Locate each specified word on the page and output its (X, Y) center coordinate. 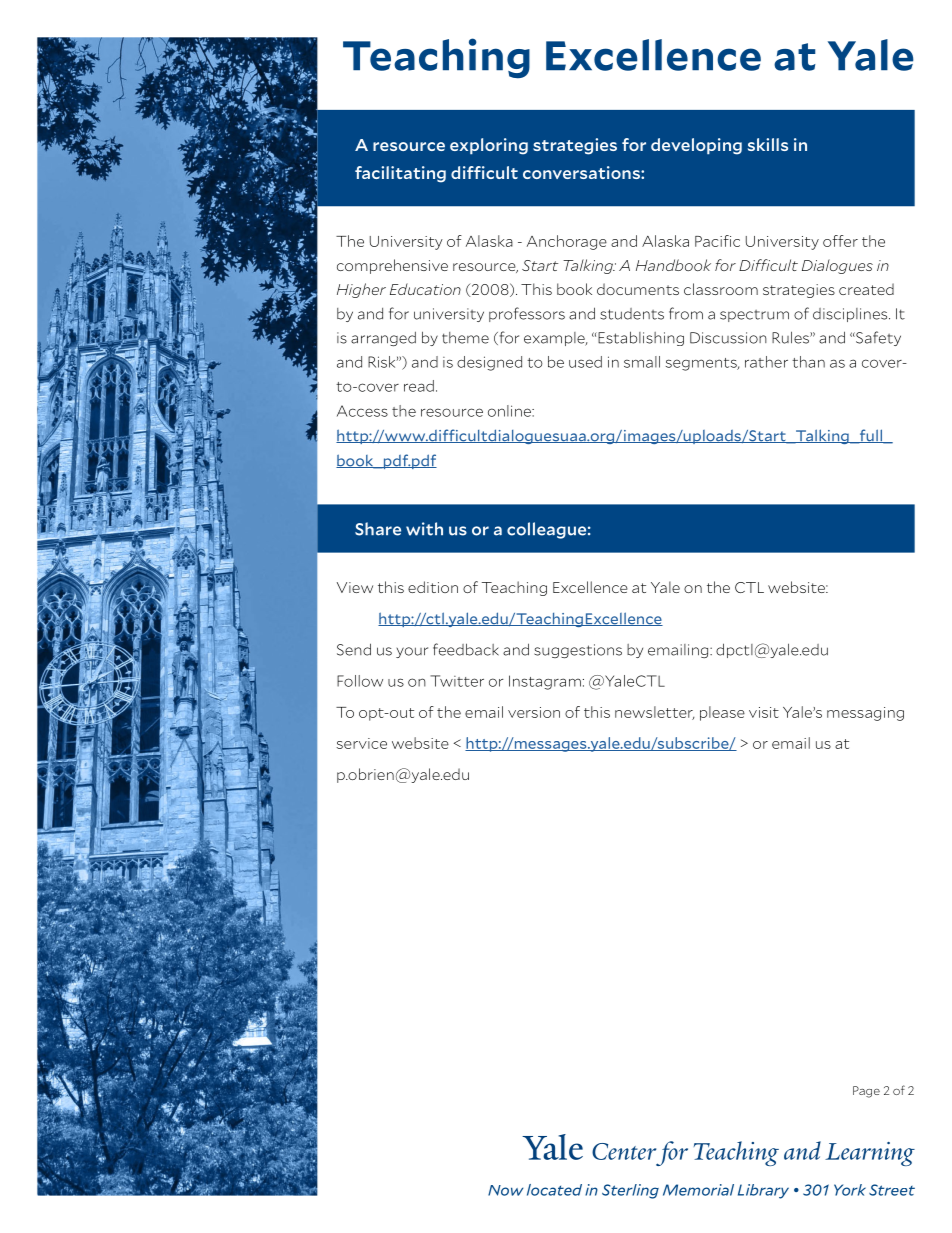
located (554, 1190)
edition (433, 587)
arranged (383, 338)
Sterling (630, 1191)
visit (764, 712)
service (361, 743)
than (808, 362)
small (642, 362)
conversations (582, 172)
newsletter (655, 713)
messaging (865, 714)
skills (768, 144)
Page (866, 1092)
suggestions (578, 651)
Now (505, 1190)
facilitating (400, 174)
